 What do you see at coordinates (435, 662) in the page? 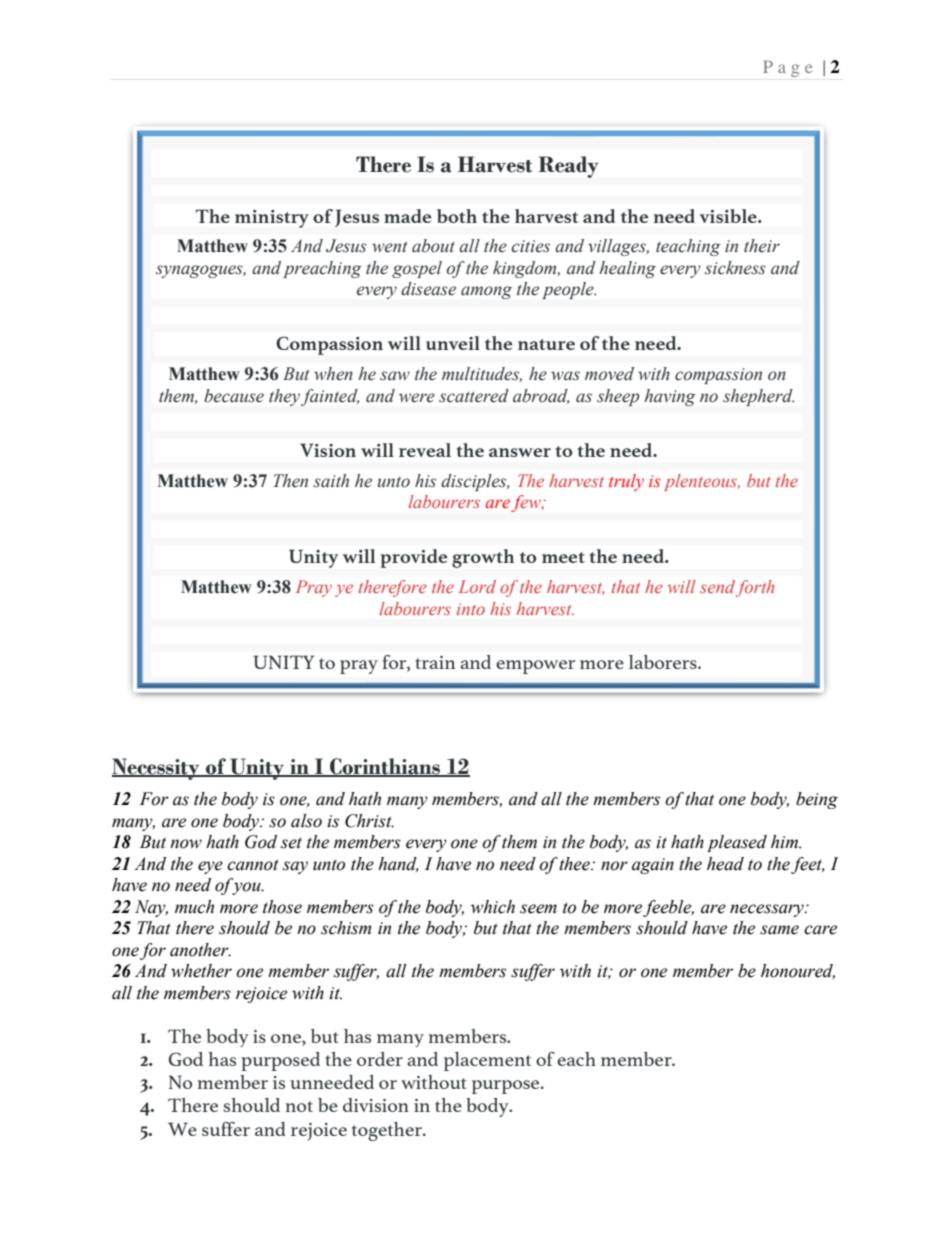
I see `train` at bounding box center [435, 662].
